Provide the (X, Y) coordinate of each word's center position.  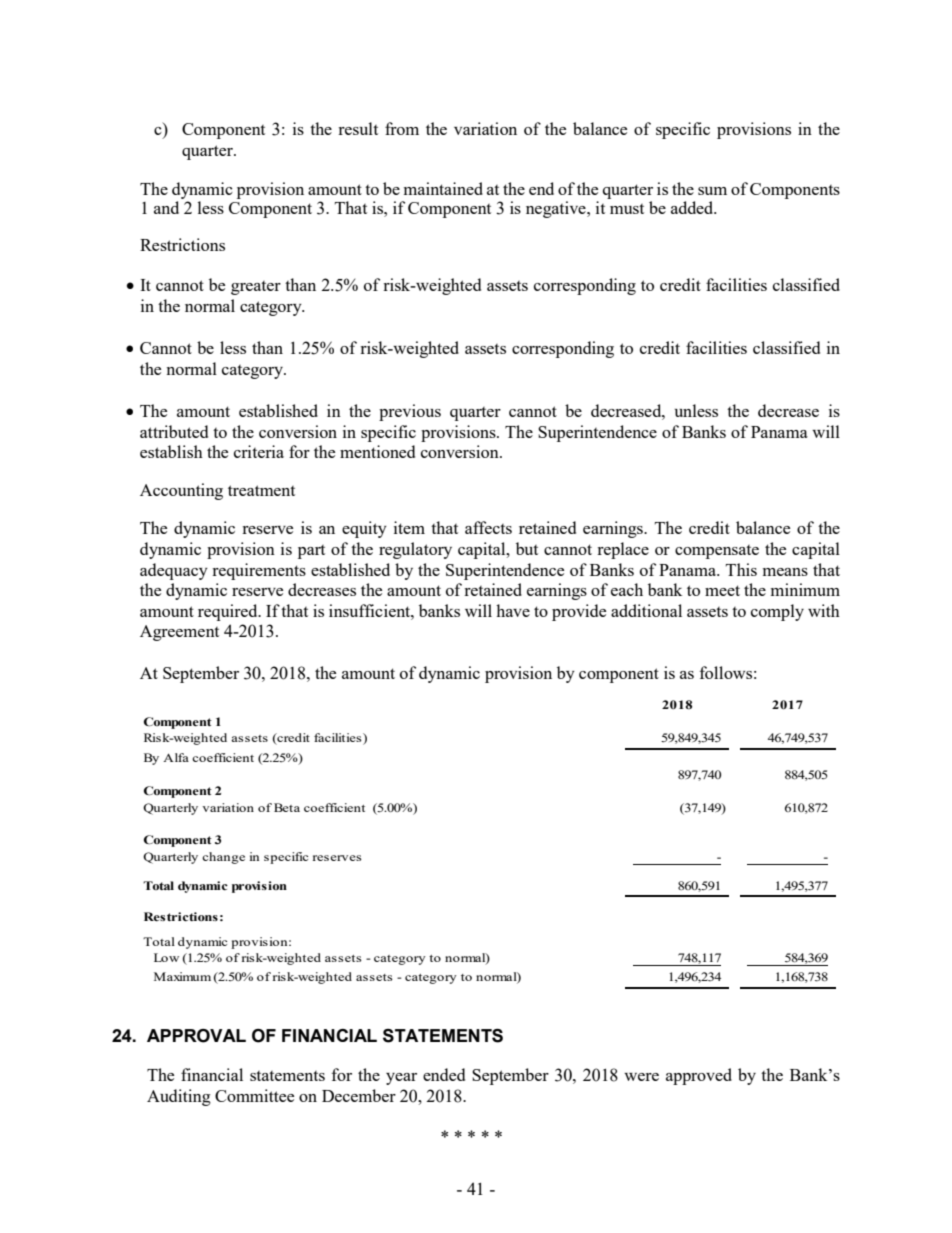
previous (410, 412)
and (166, 207)
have (513, 610)
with (824, 610)
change (223, 858)
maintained (443, 188)
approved (699, 1076)
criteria (259, 451)
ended (444, 1074)
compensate (717, 552)
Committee (254, 1095)
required (229, 612)
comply (777, 612)
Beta (287, 807)
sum (712, 191)
